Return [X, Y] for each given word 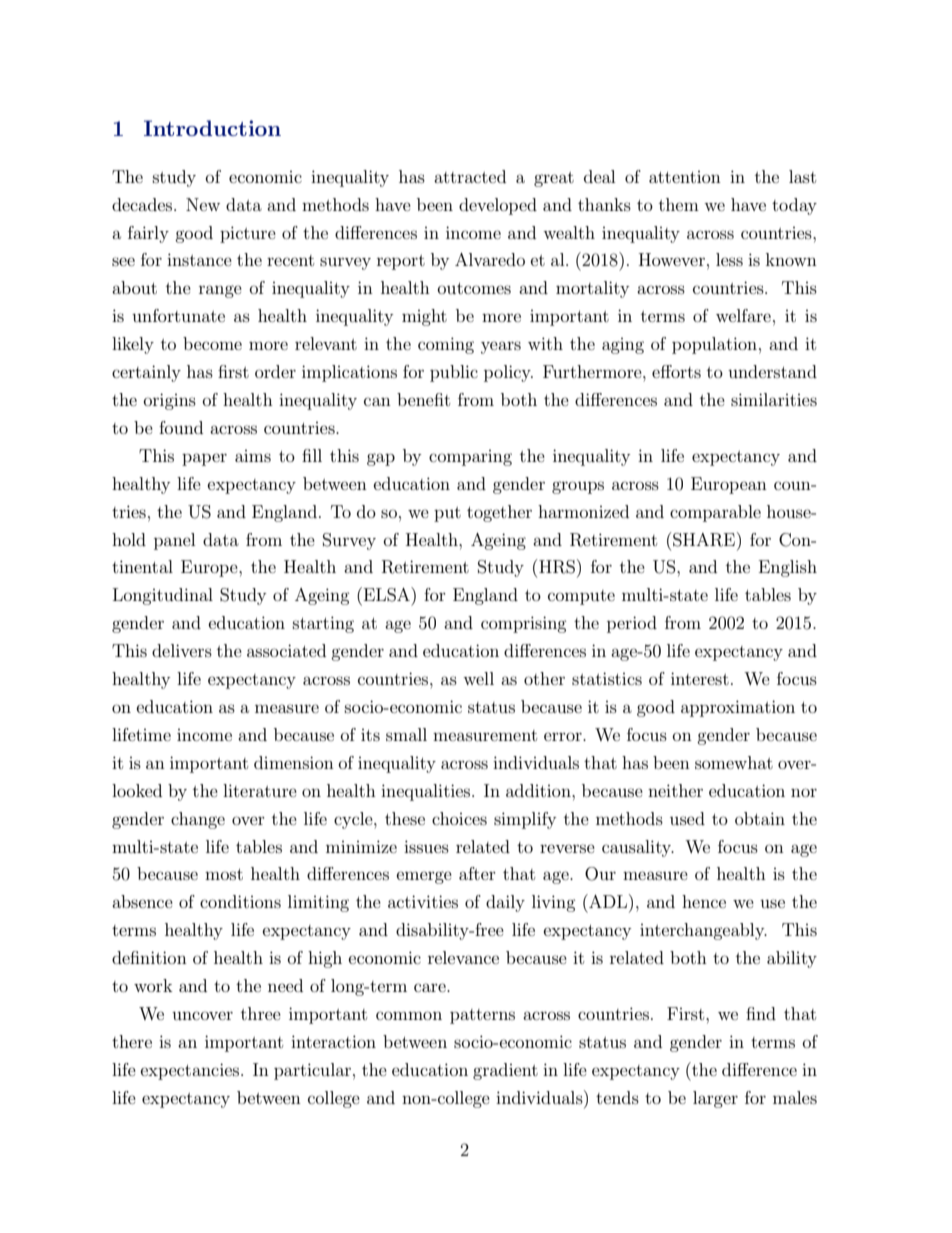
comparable [715, 513]
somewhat [734, 762]
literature [260, 790]
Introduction [212, 128]
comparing [470, 458]
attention [685, 177]
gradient [505, 1071]
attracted [470, 176]
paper [204, 459]
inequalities [427, 792]
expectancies [191, 1071]
